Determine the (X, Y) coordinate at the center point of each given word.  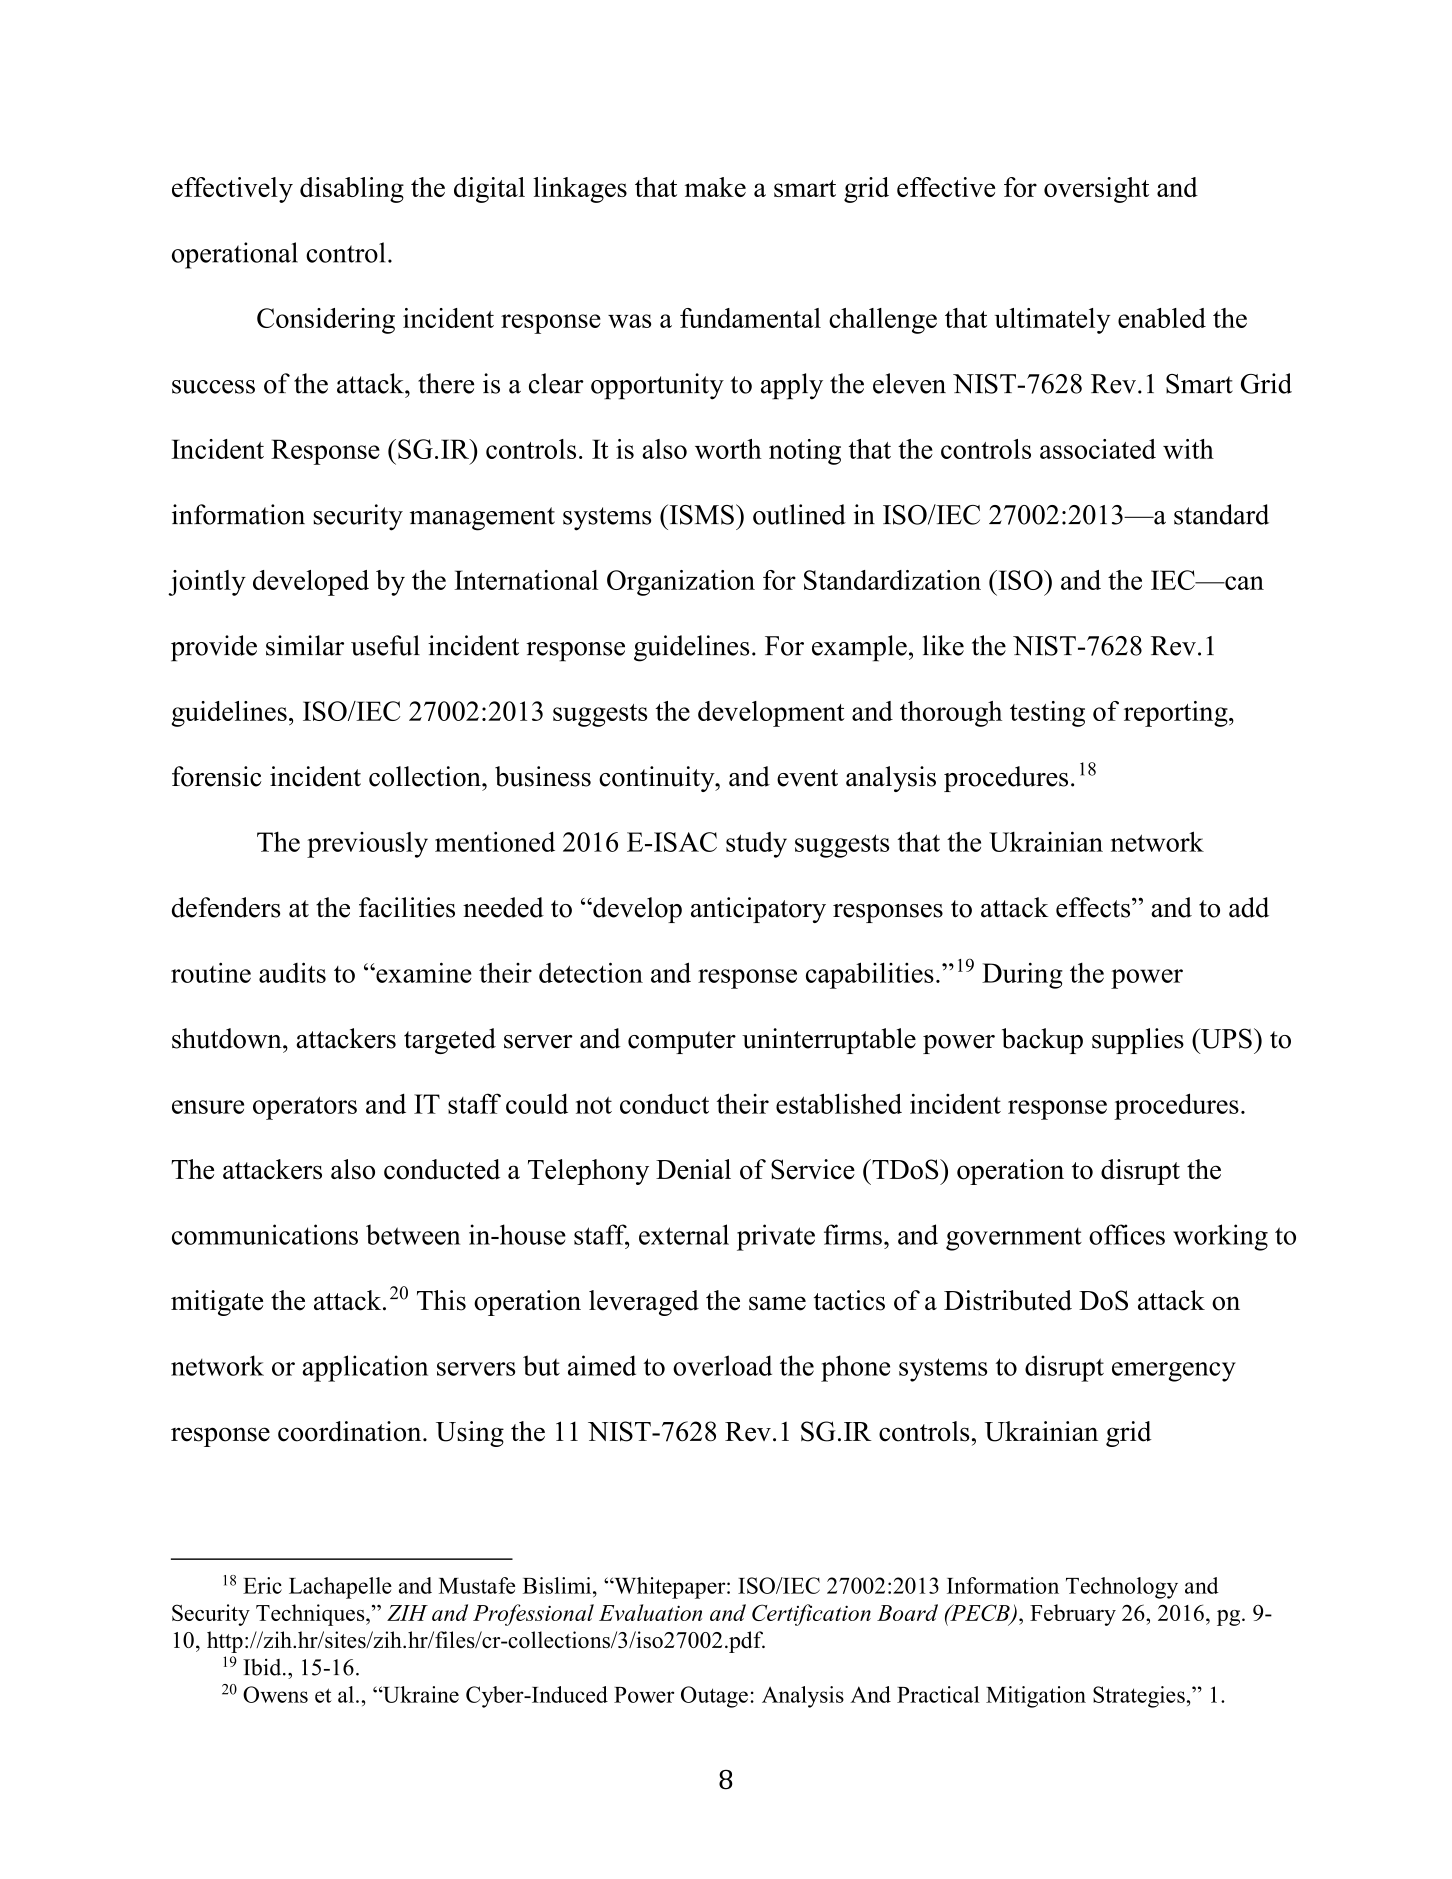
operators (305, 1108)
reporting (1177, 714)
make (715, 187)
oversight (1096, 190)
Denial (693, 1169)
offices (1127, 1234)
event (807, 778)
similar (305, 645)
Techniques (311, 1615)
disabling (352, 190)
